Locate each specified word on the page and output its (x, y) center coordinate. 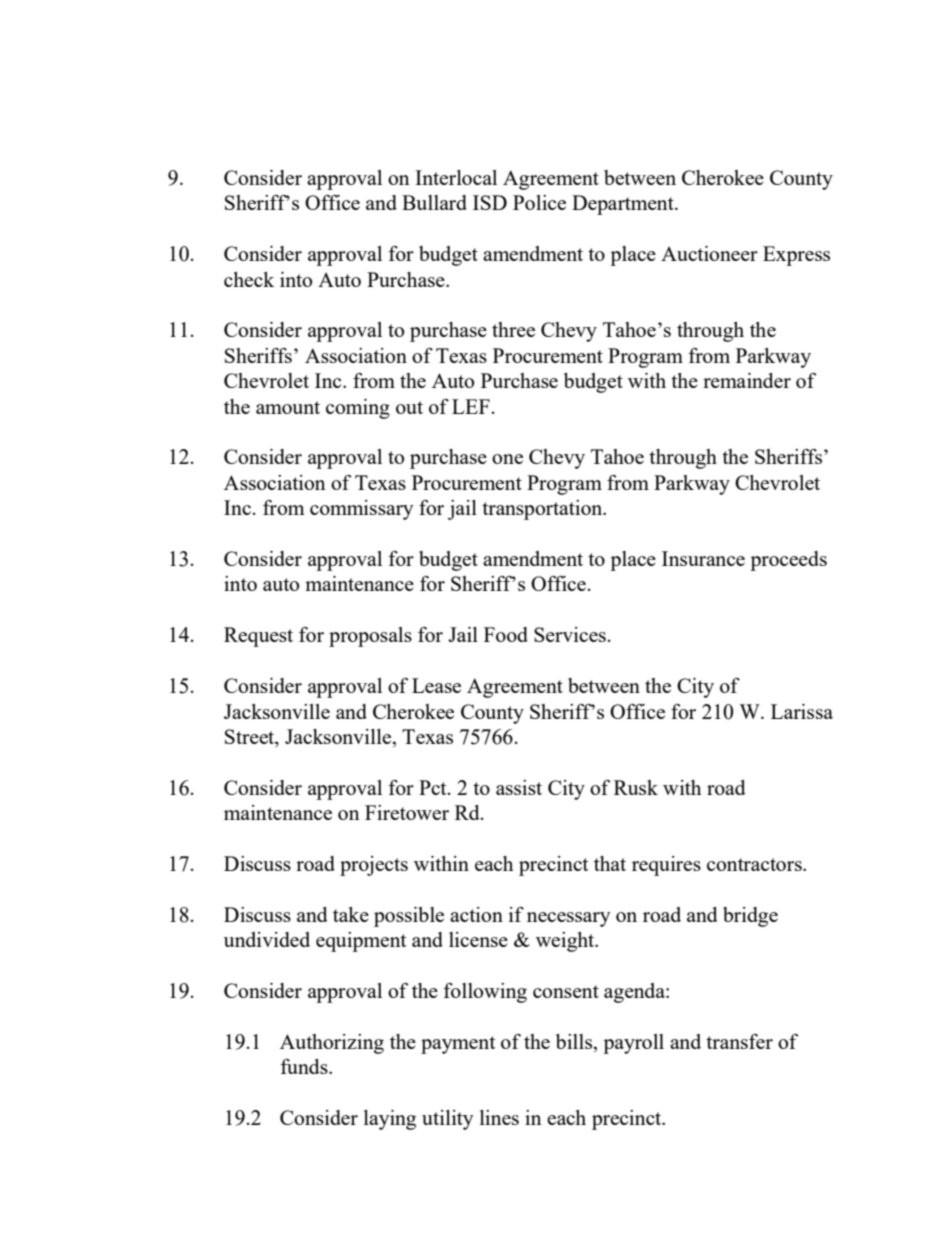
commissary (362, 510)
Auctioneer (709, 253)
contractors (755, 864)
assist (519, 787)
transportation (543, 510)
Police (539, 202)
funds (305, 1066)
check (249, 279)
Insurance (703, 558)
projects (374, 866)
